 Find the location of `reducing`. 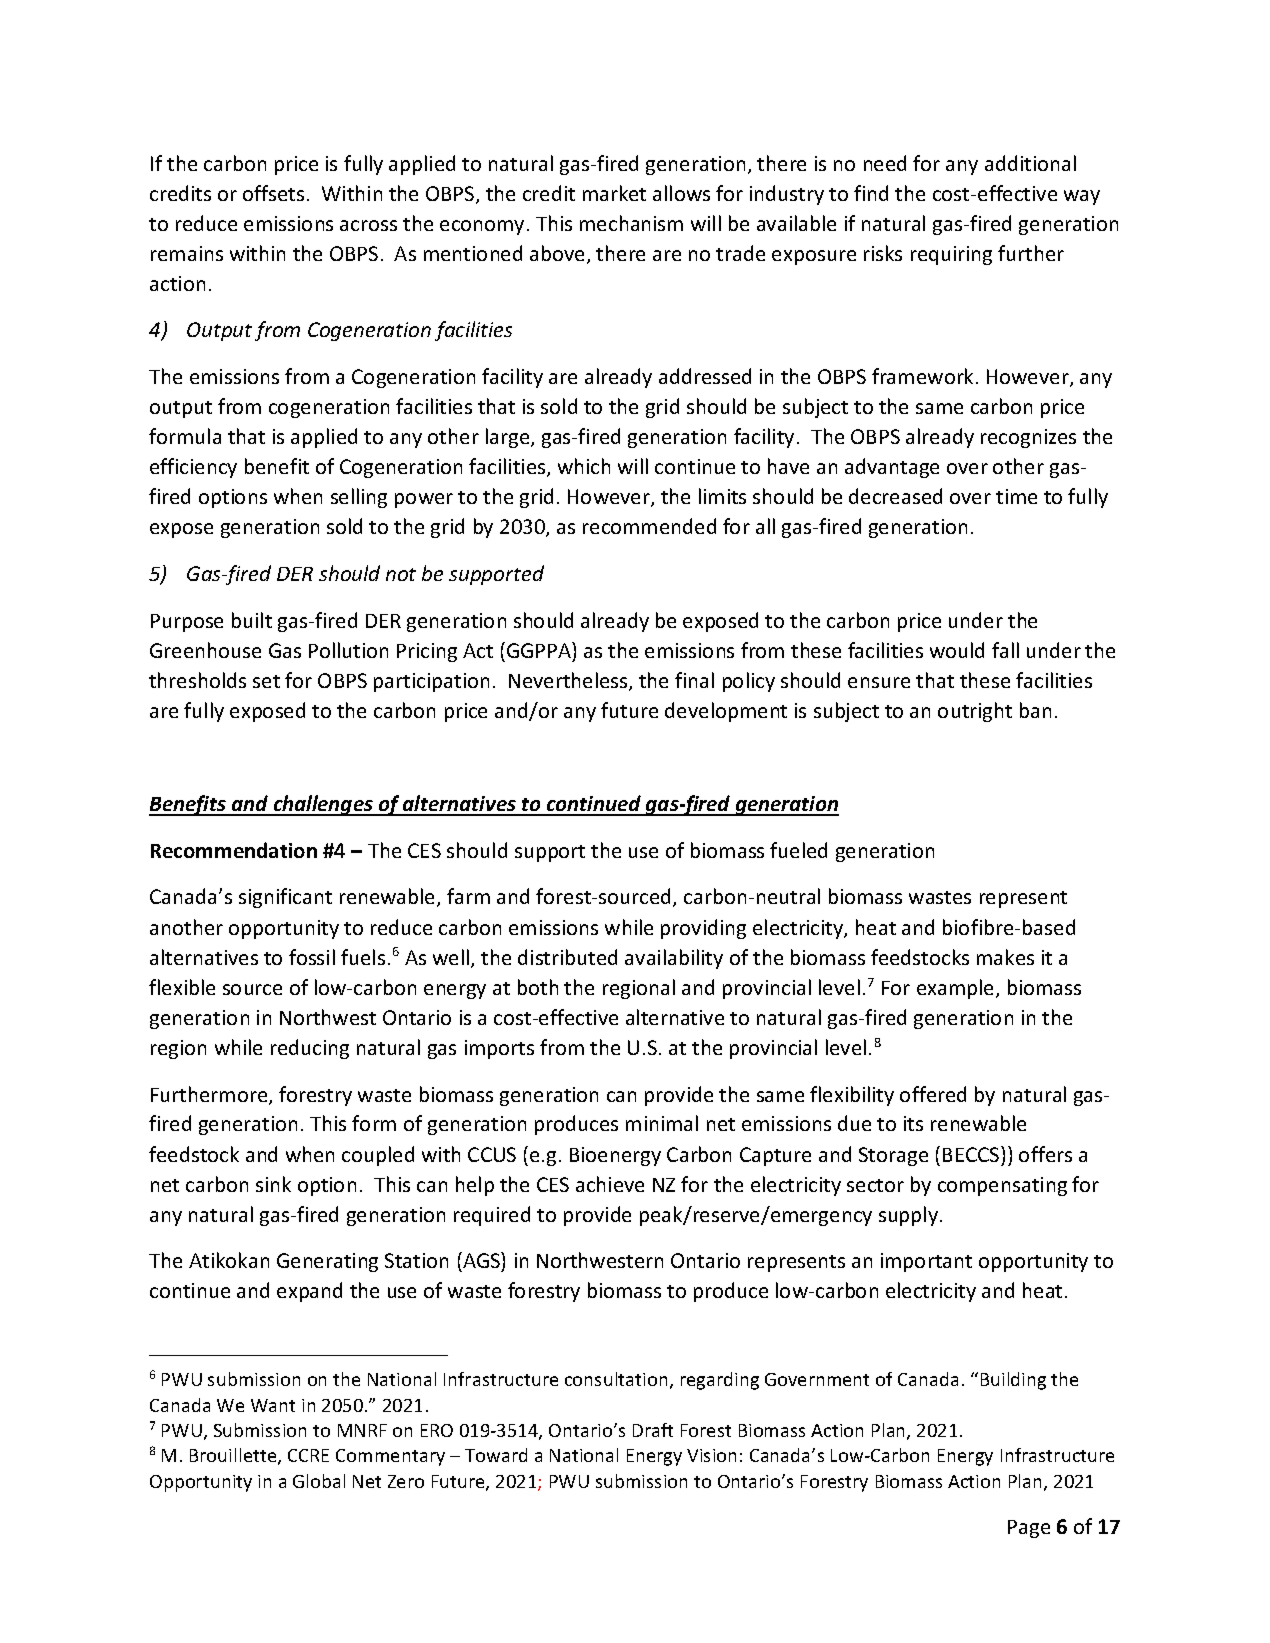

reducing is located at coordinates (310, 1049).
